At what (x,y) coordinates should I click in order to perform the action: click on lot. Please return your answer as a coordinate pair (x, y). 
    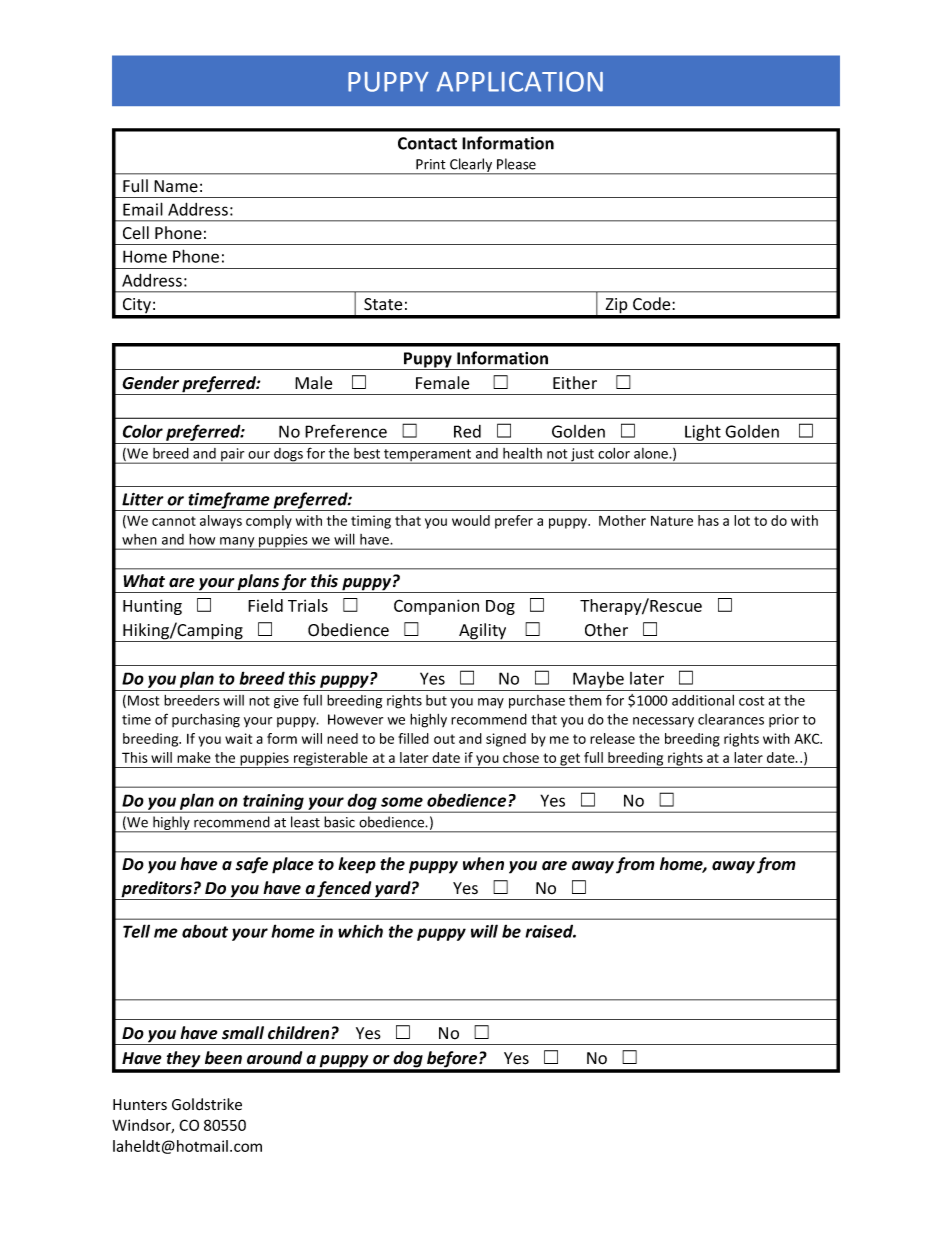
    Looking at the image, I should click on (742, 520).
